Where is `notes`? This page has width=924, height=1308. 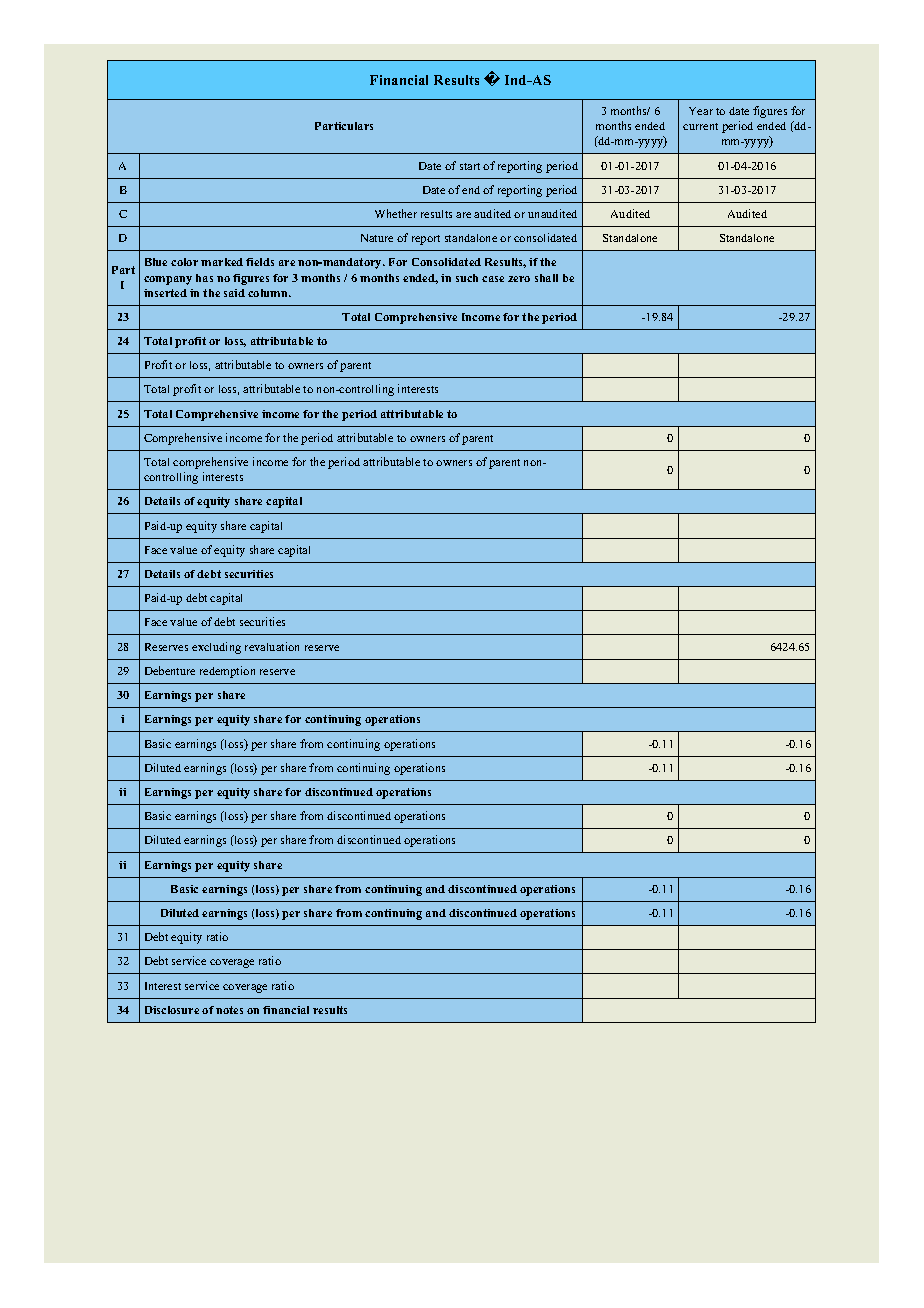
notes is located at coordinates (229, 1010).
